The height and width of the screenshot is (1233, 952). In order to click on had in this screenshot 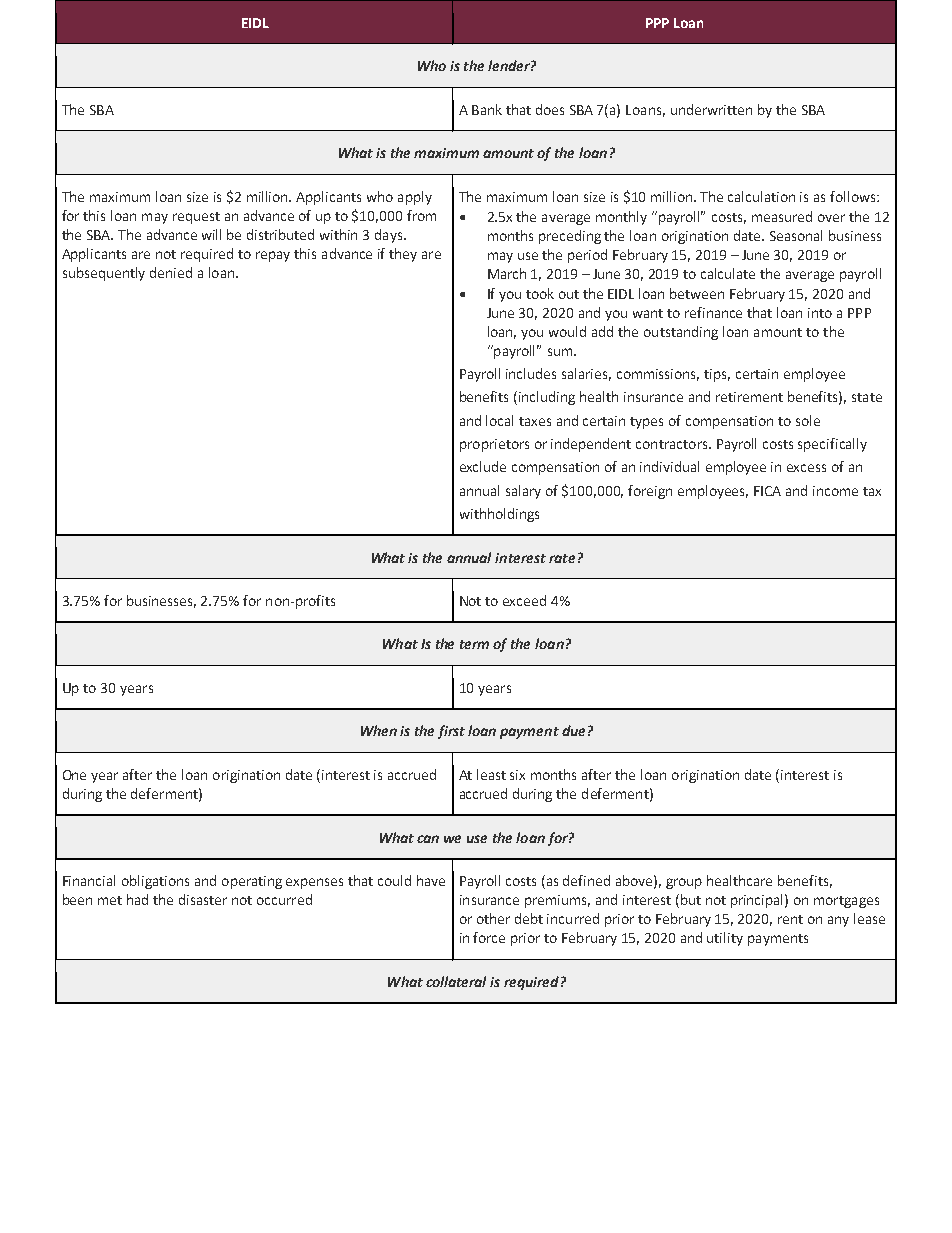, I will do `click(137, 899)`.
